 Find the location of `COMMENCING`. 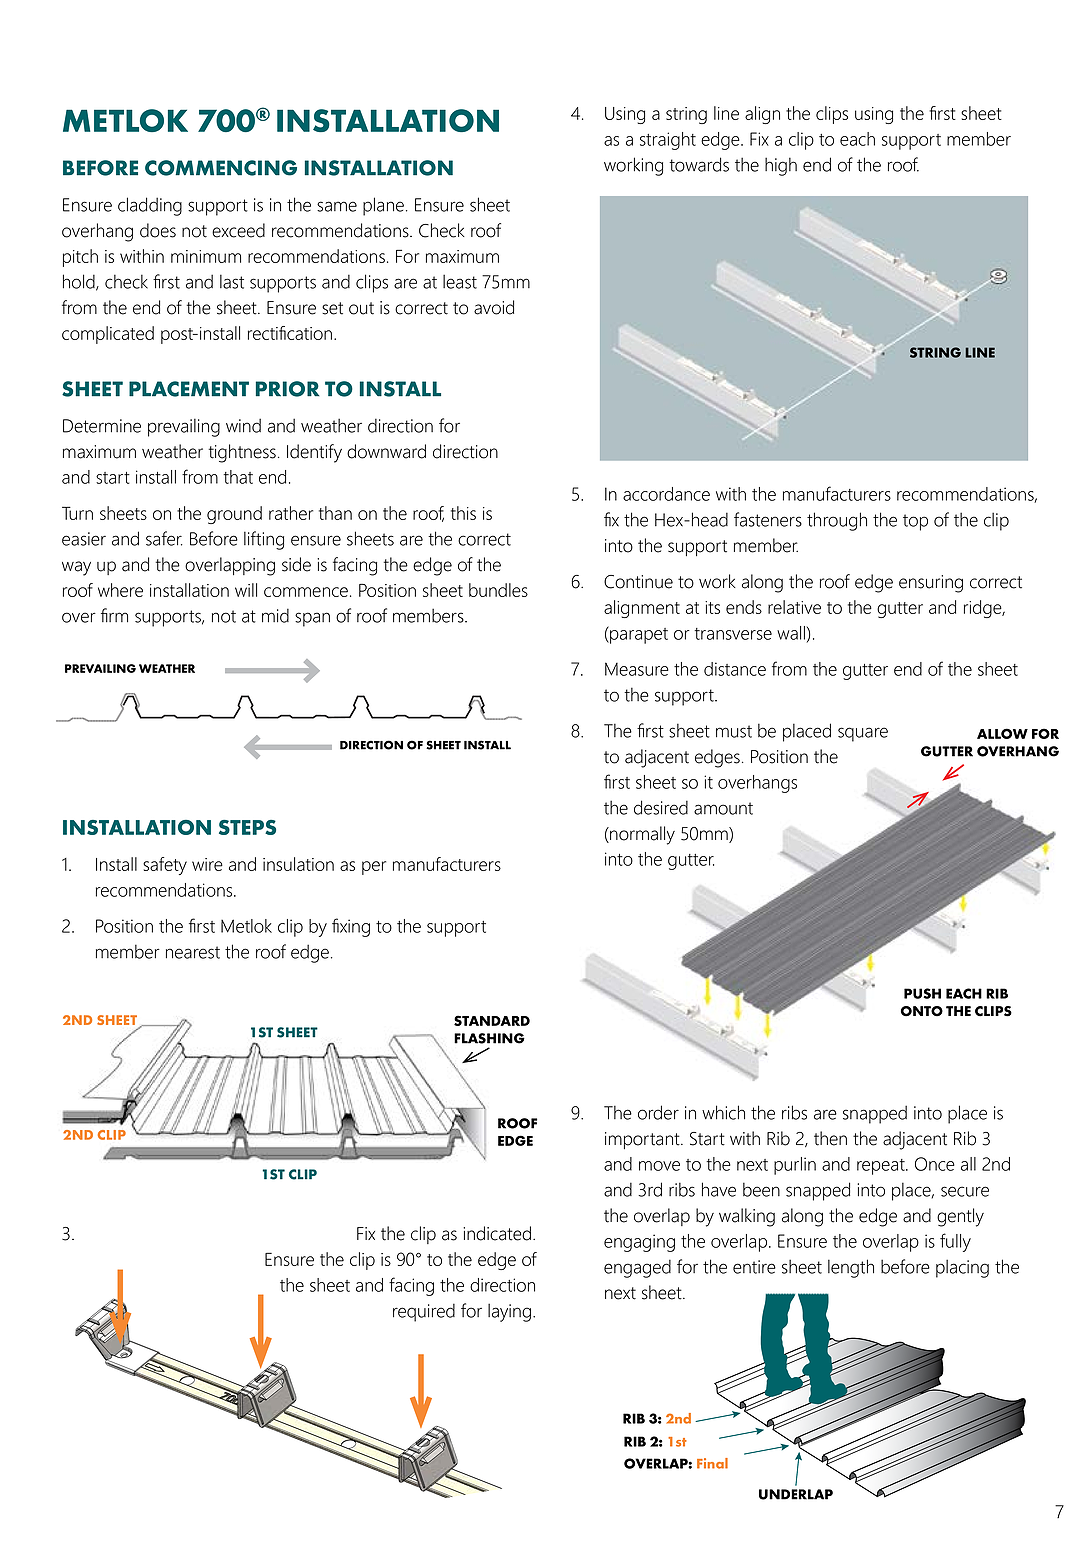

COMMENCING is located at coordinates (221, 168).
